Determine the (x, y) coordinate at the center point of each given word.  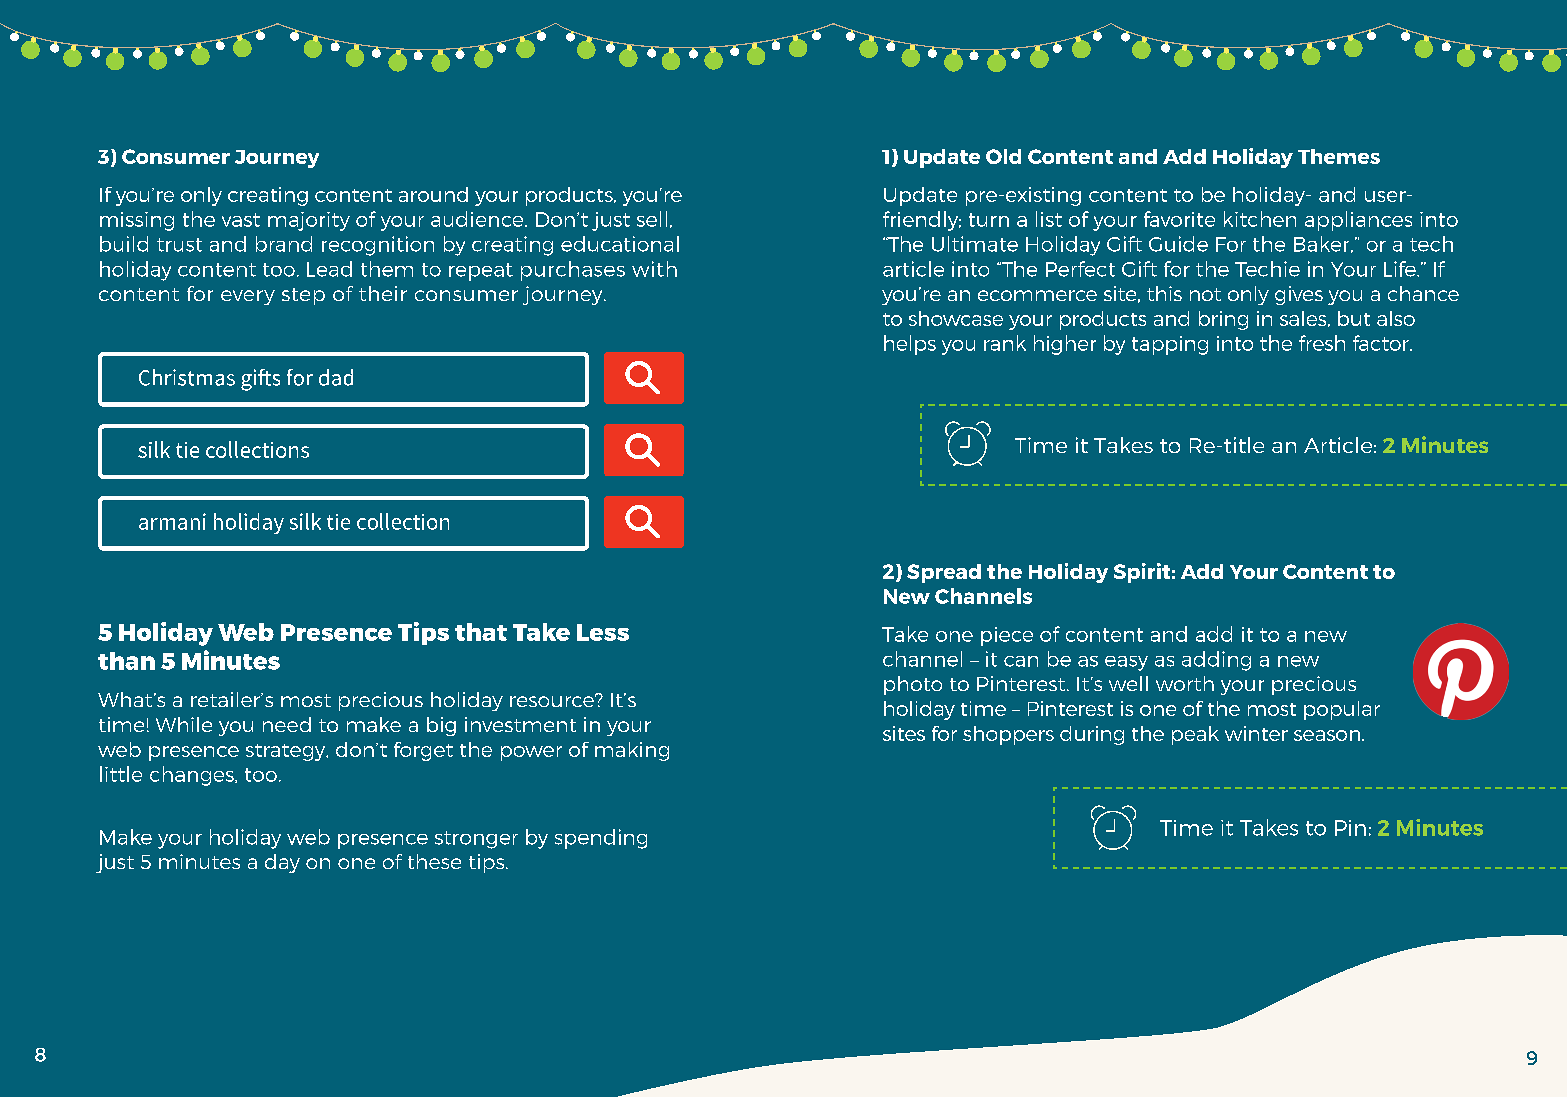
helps (910, 345)
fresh (1322, 343)
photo (913, 685)
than (126, 661)
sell (652, 219)
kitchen (1260, 219)
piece (1007, 636)
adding (1216, 661)
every (248, 297)
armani (172, 521)
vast (241, 220)
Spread (944, 573)
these (434, 861)
